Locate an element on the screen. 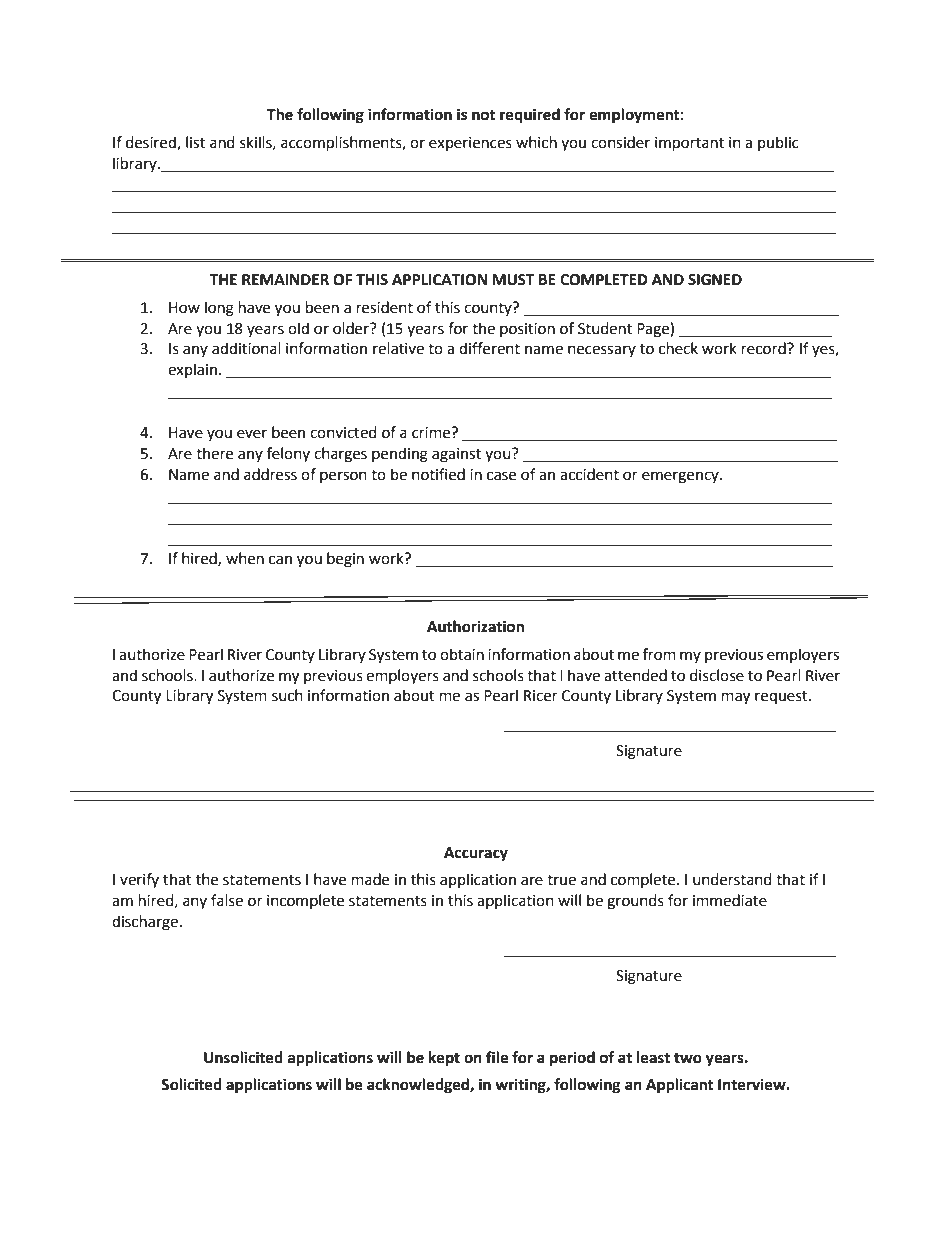  different is located at coordinates (489, 348).
